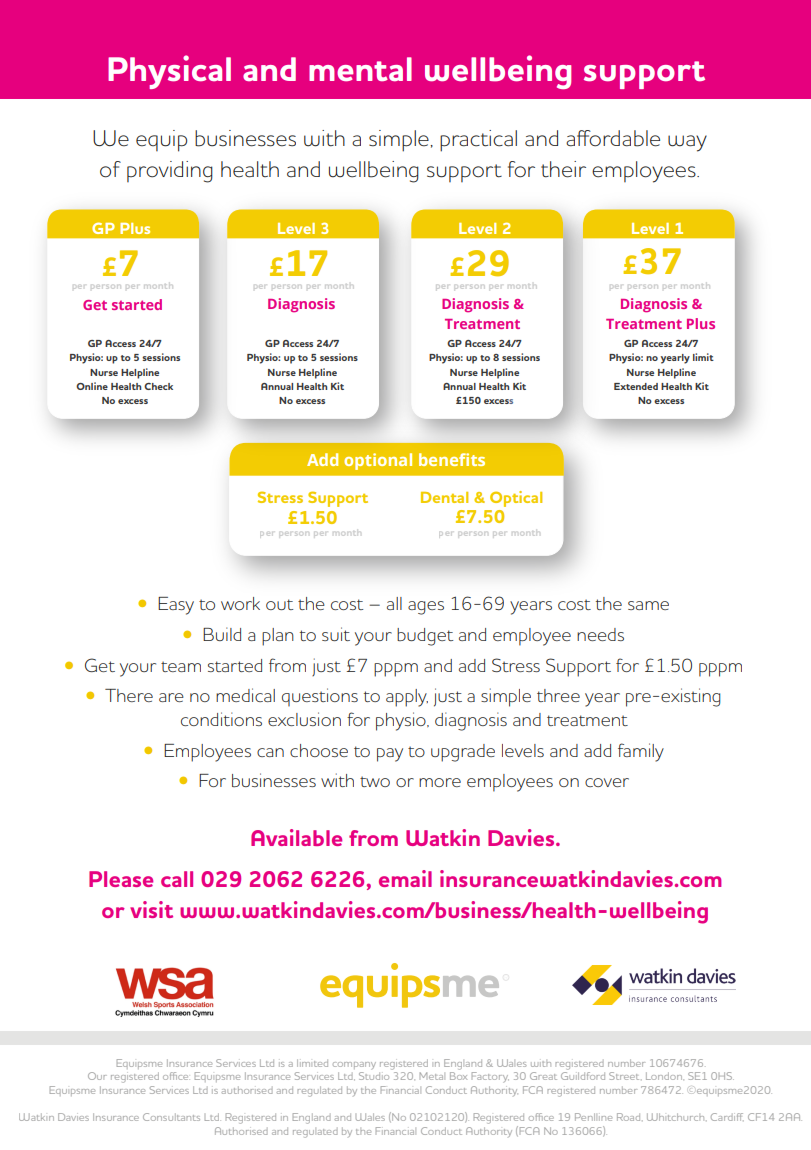 The height and width of the screenshot is (1150, 811). Describe the element at coordinates (641, 752) in the screenshot. I see `family` at that location.
